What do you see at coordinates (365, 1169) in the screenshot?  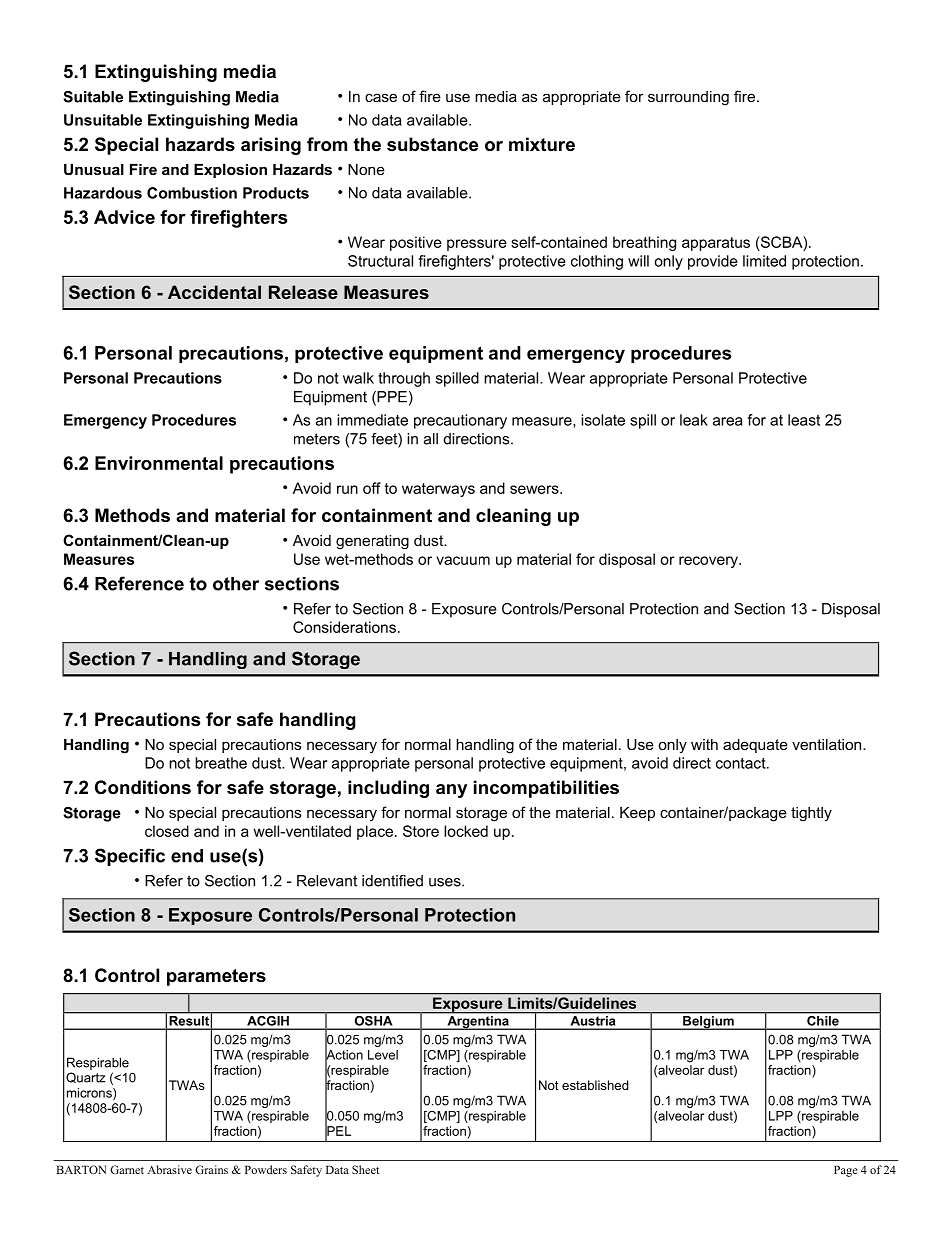 I see `Sheet` at bounding box center [365, 1169].
